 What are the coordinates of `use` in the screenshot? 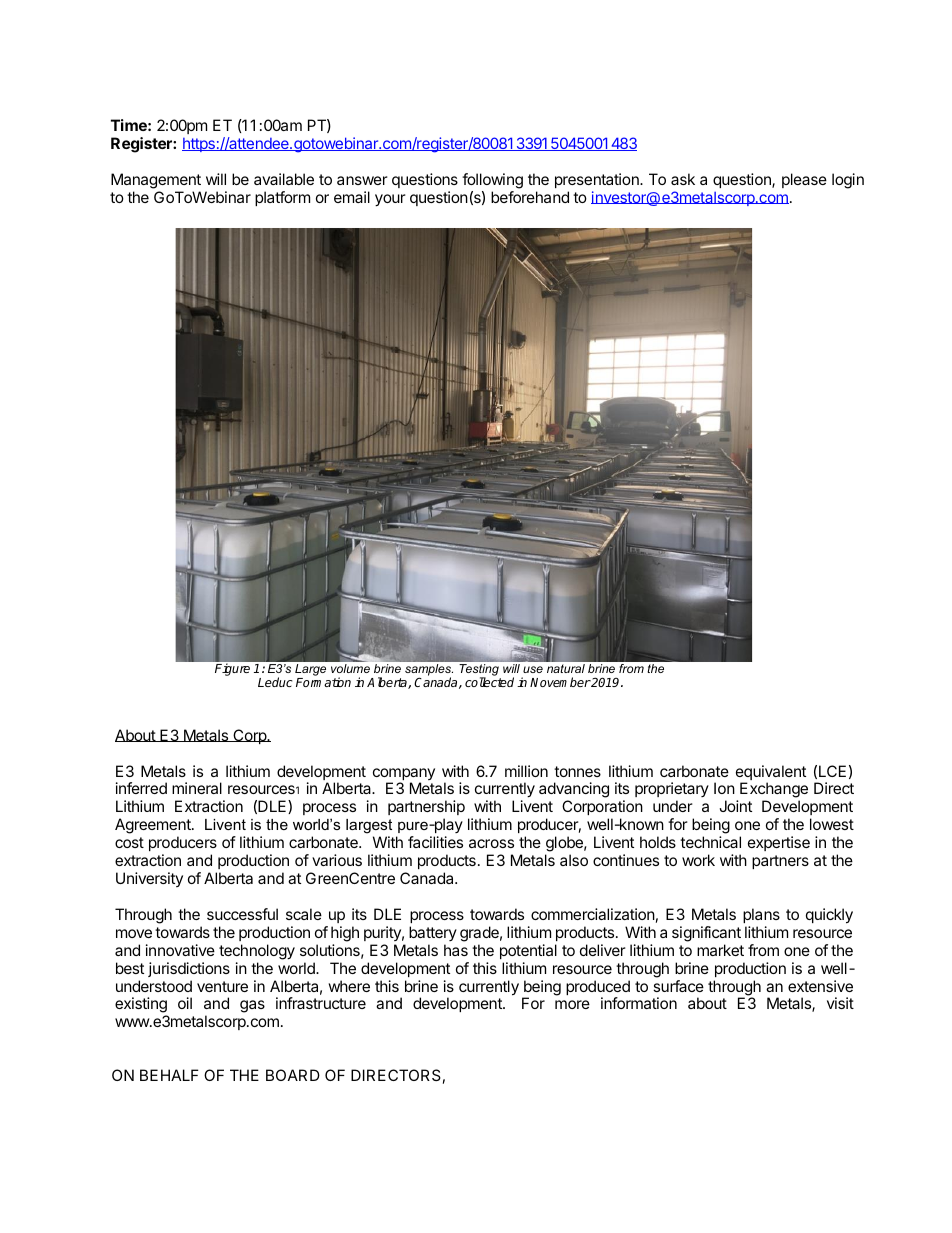 It's located at (533, 669).
